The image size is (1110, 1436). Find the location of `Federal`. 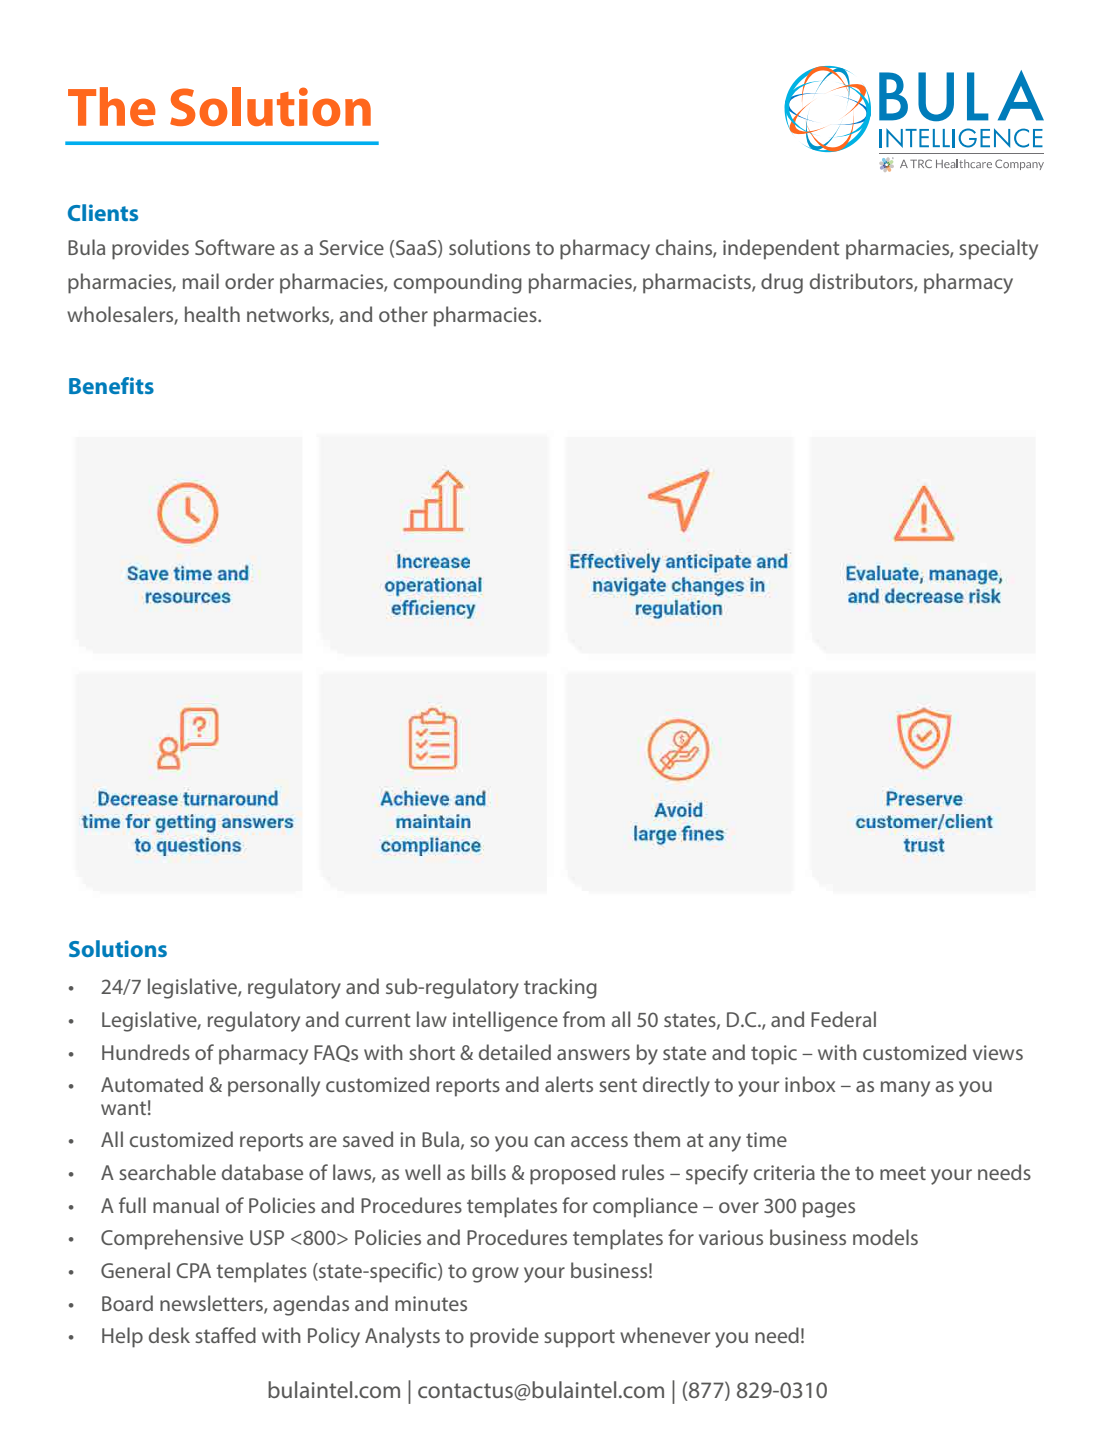

Federal is located at coordinates (843, 1019).
